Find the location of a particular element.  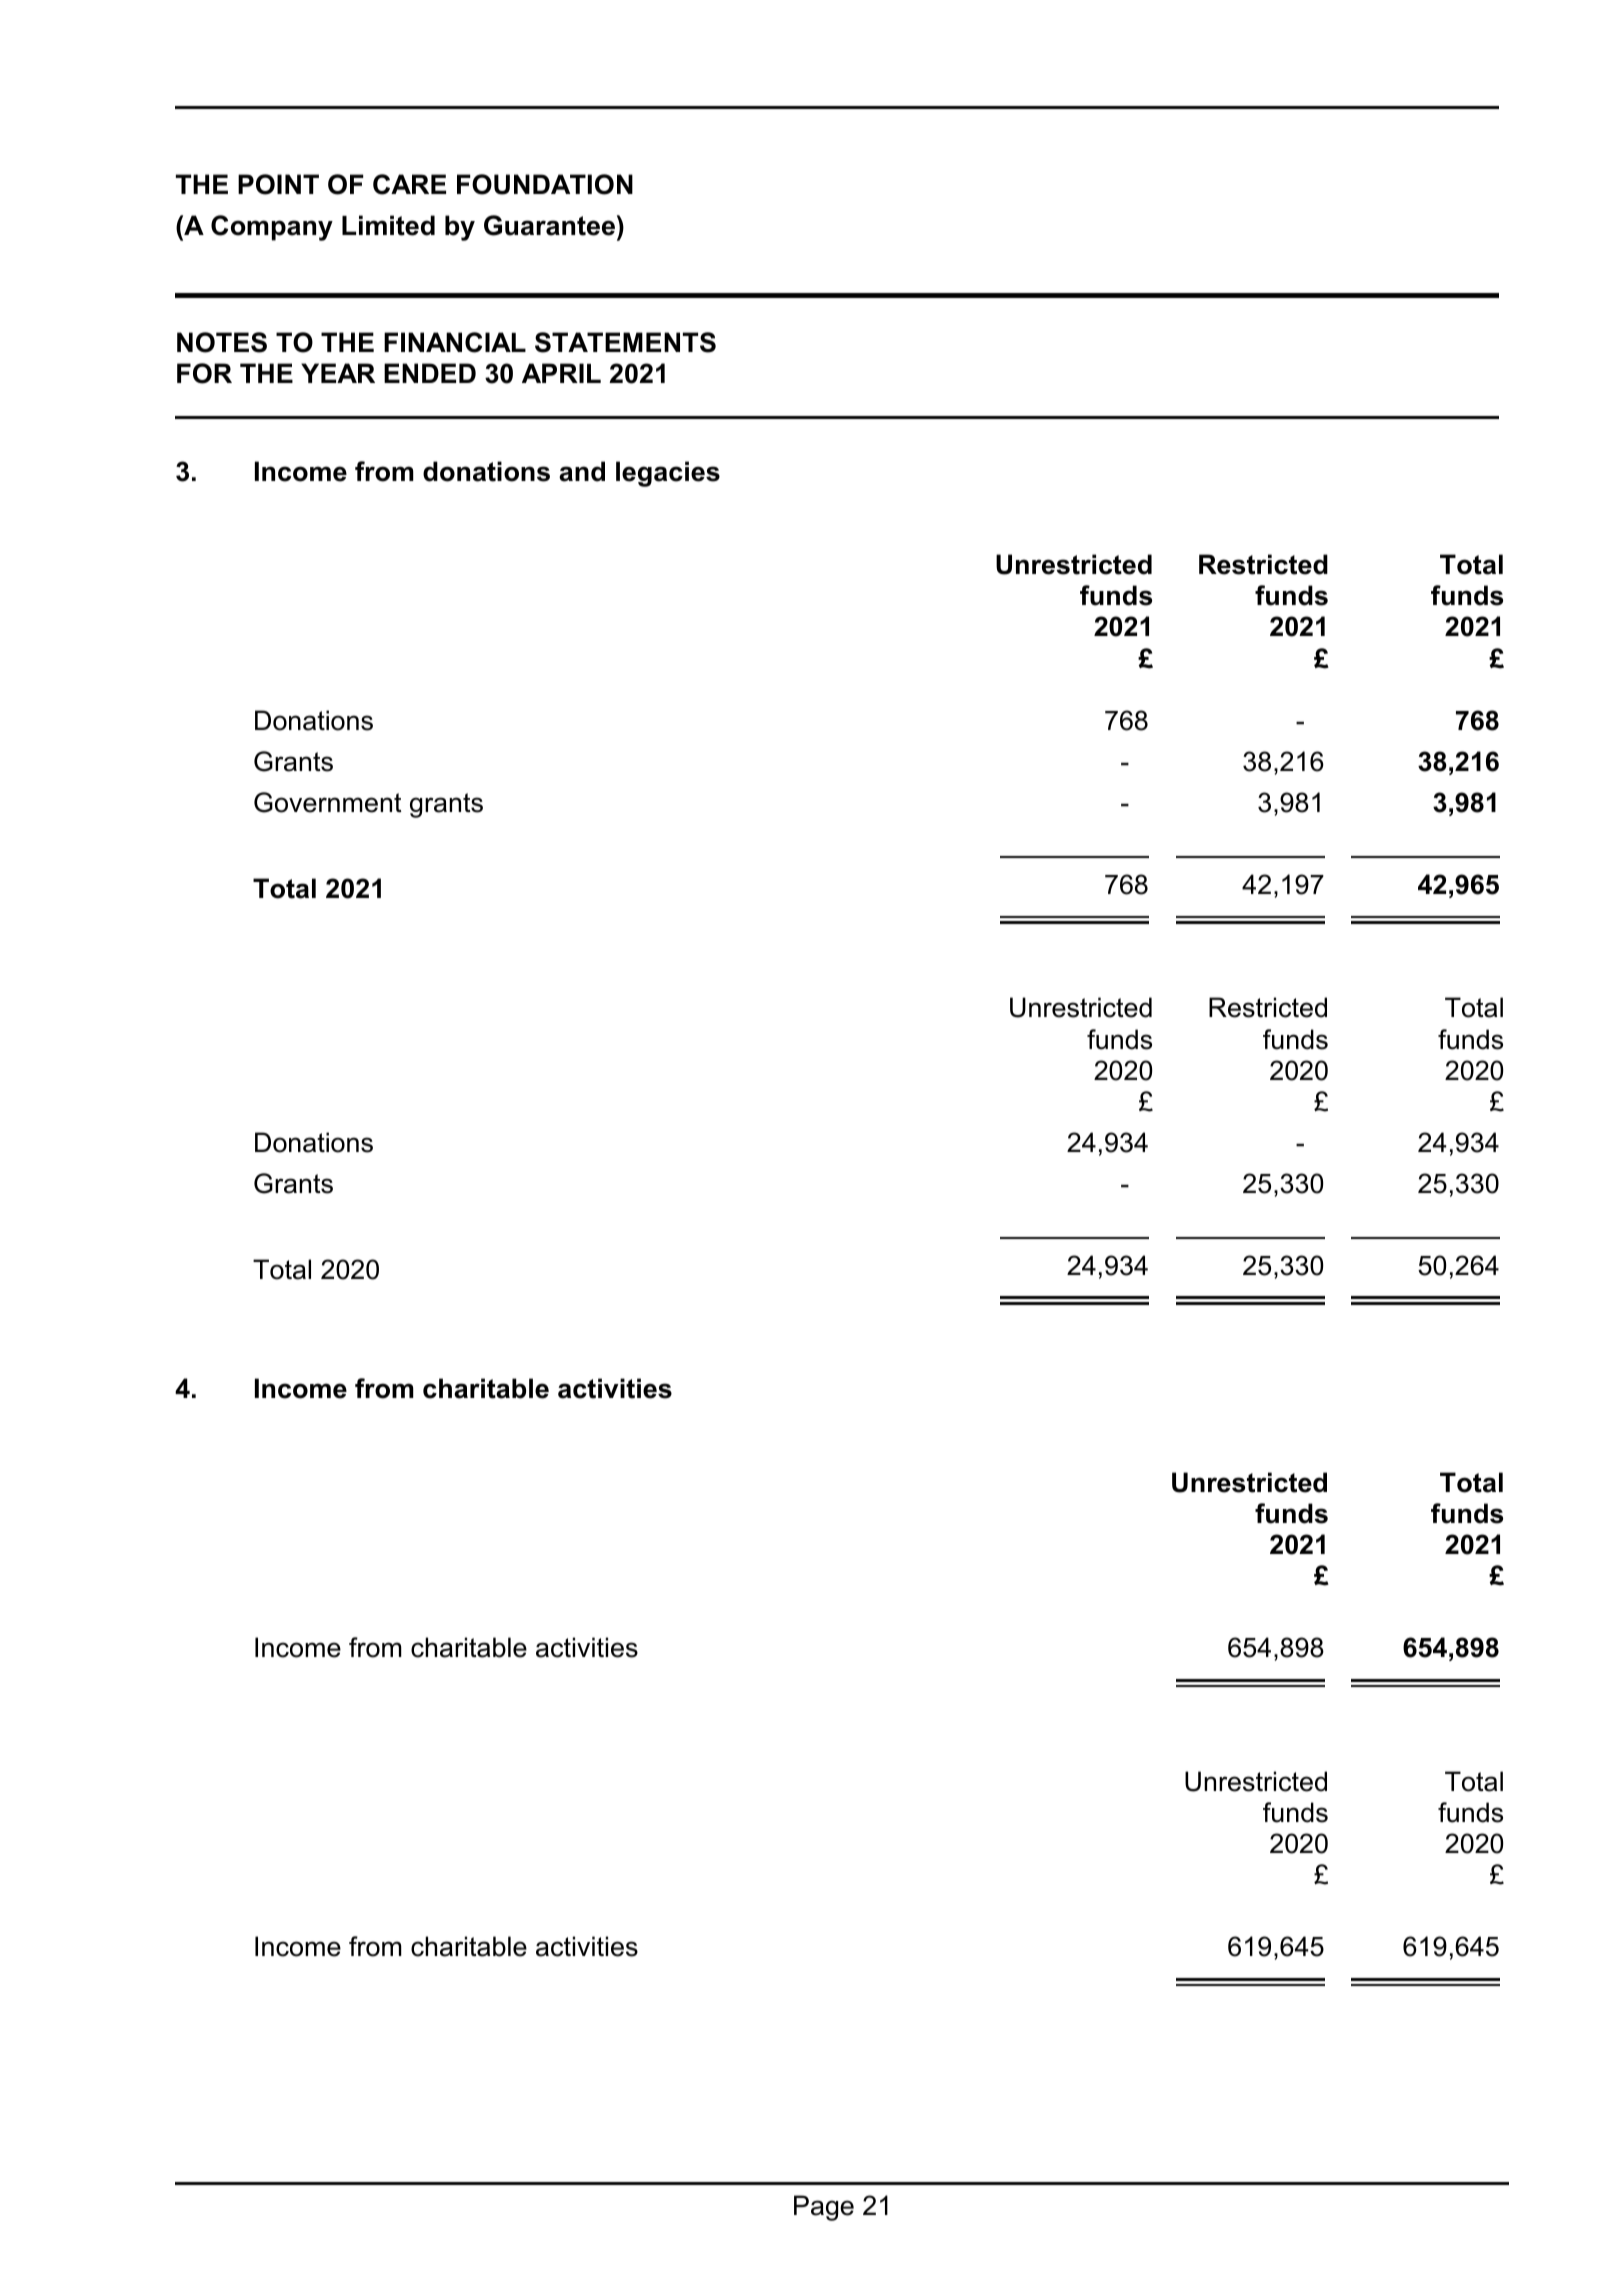

Guarantee is located at coordinates (549, 225).
